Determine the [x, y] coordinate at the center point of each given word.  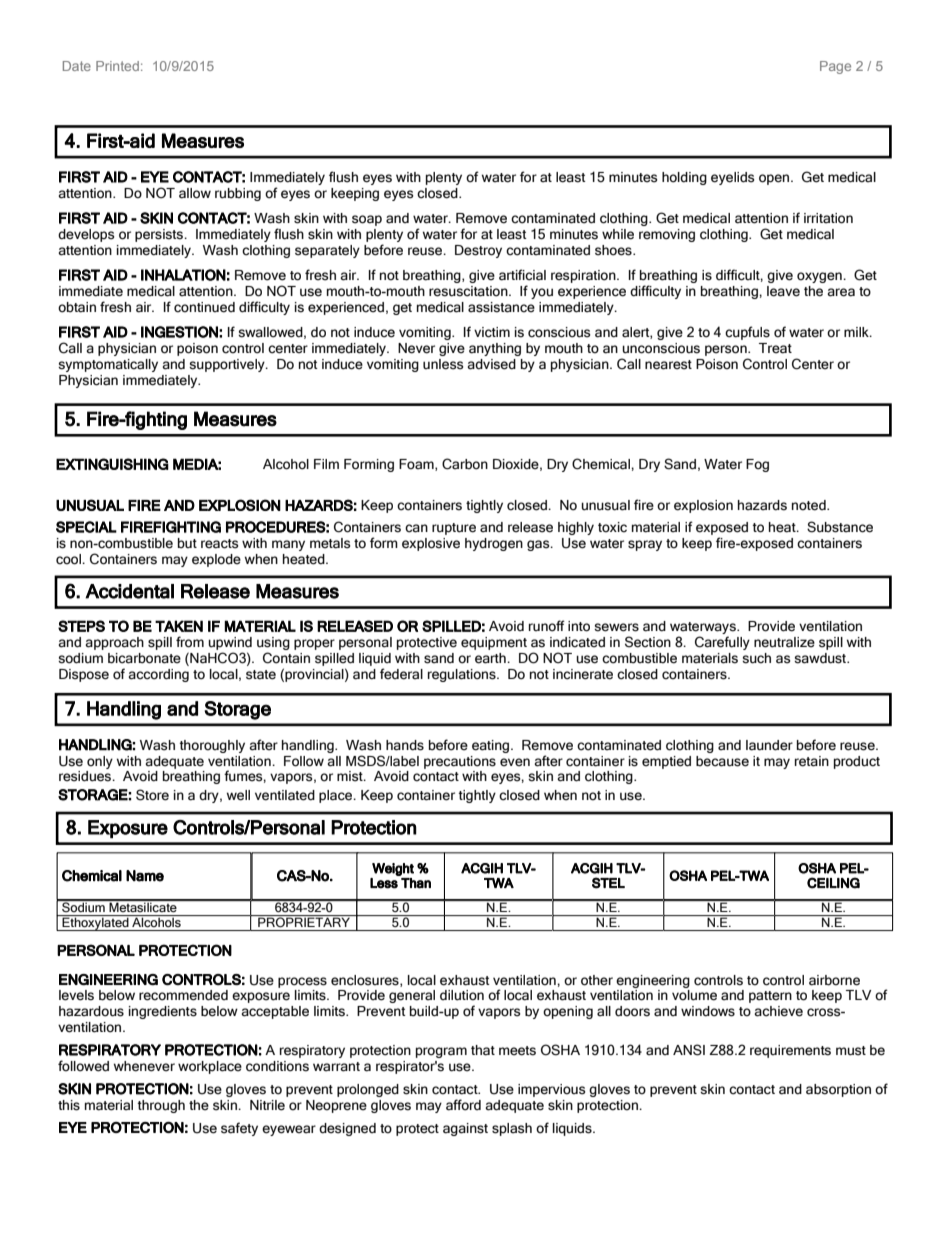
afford [463, 1105]
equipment [494, 643]
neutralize [784, 642]
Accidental [129, 591]
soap [367, 220]
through [161, 1106]
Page [835, 67]
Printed [117, 66]
